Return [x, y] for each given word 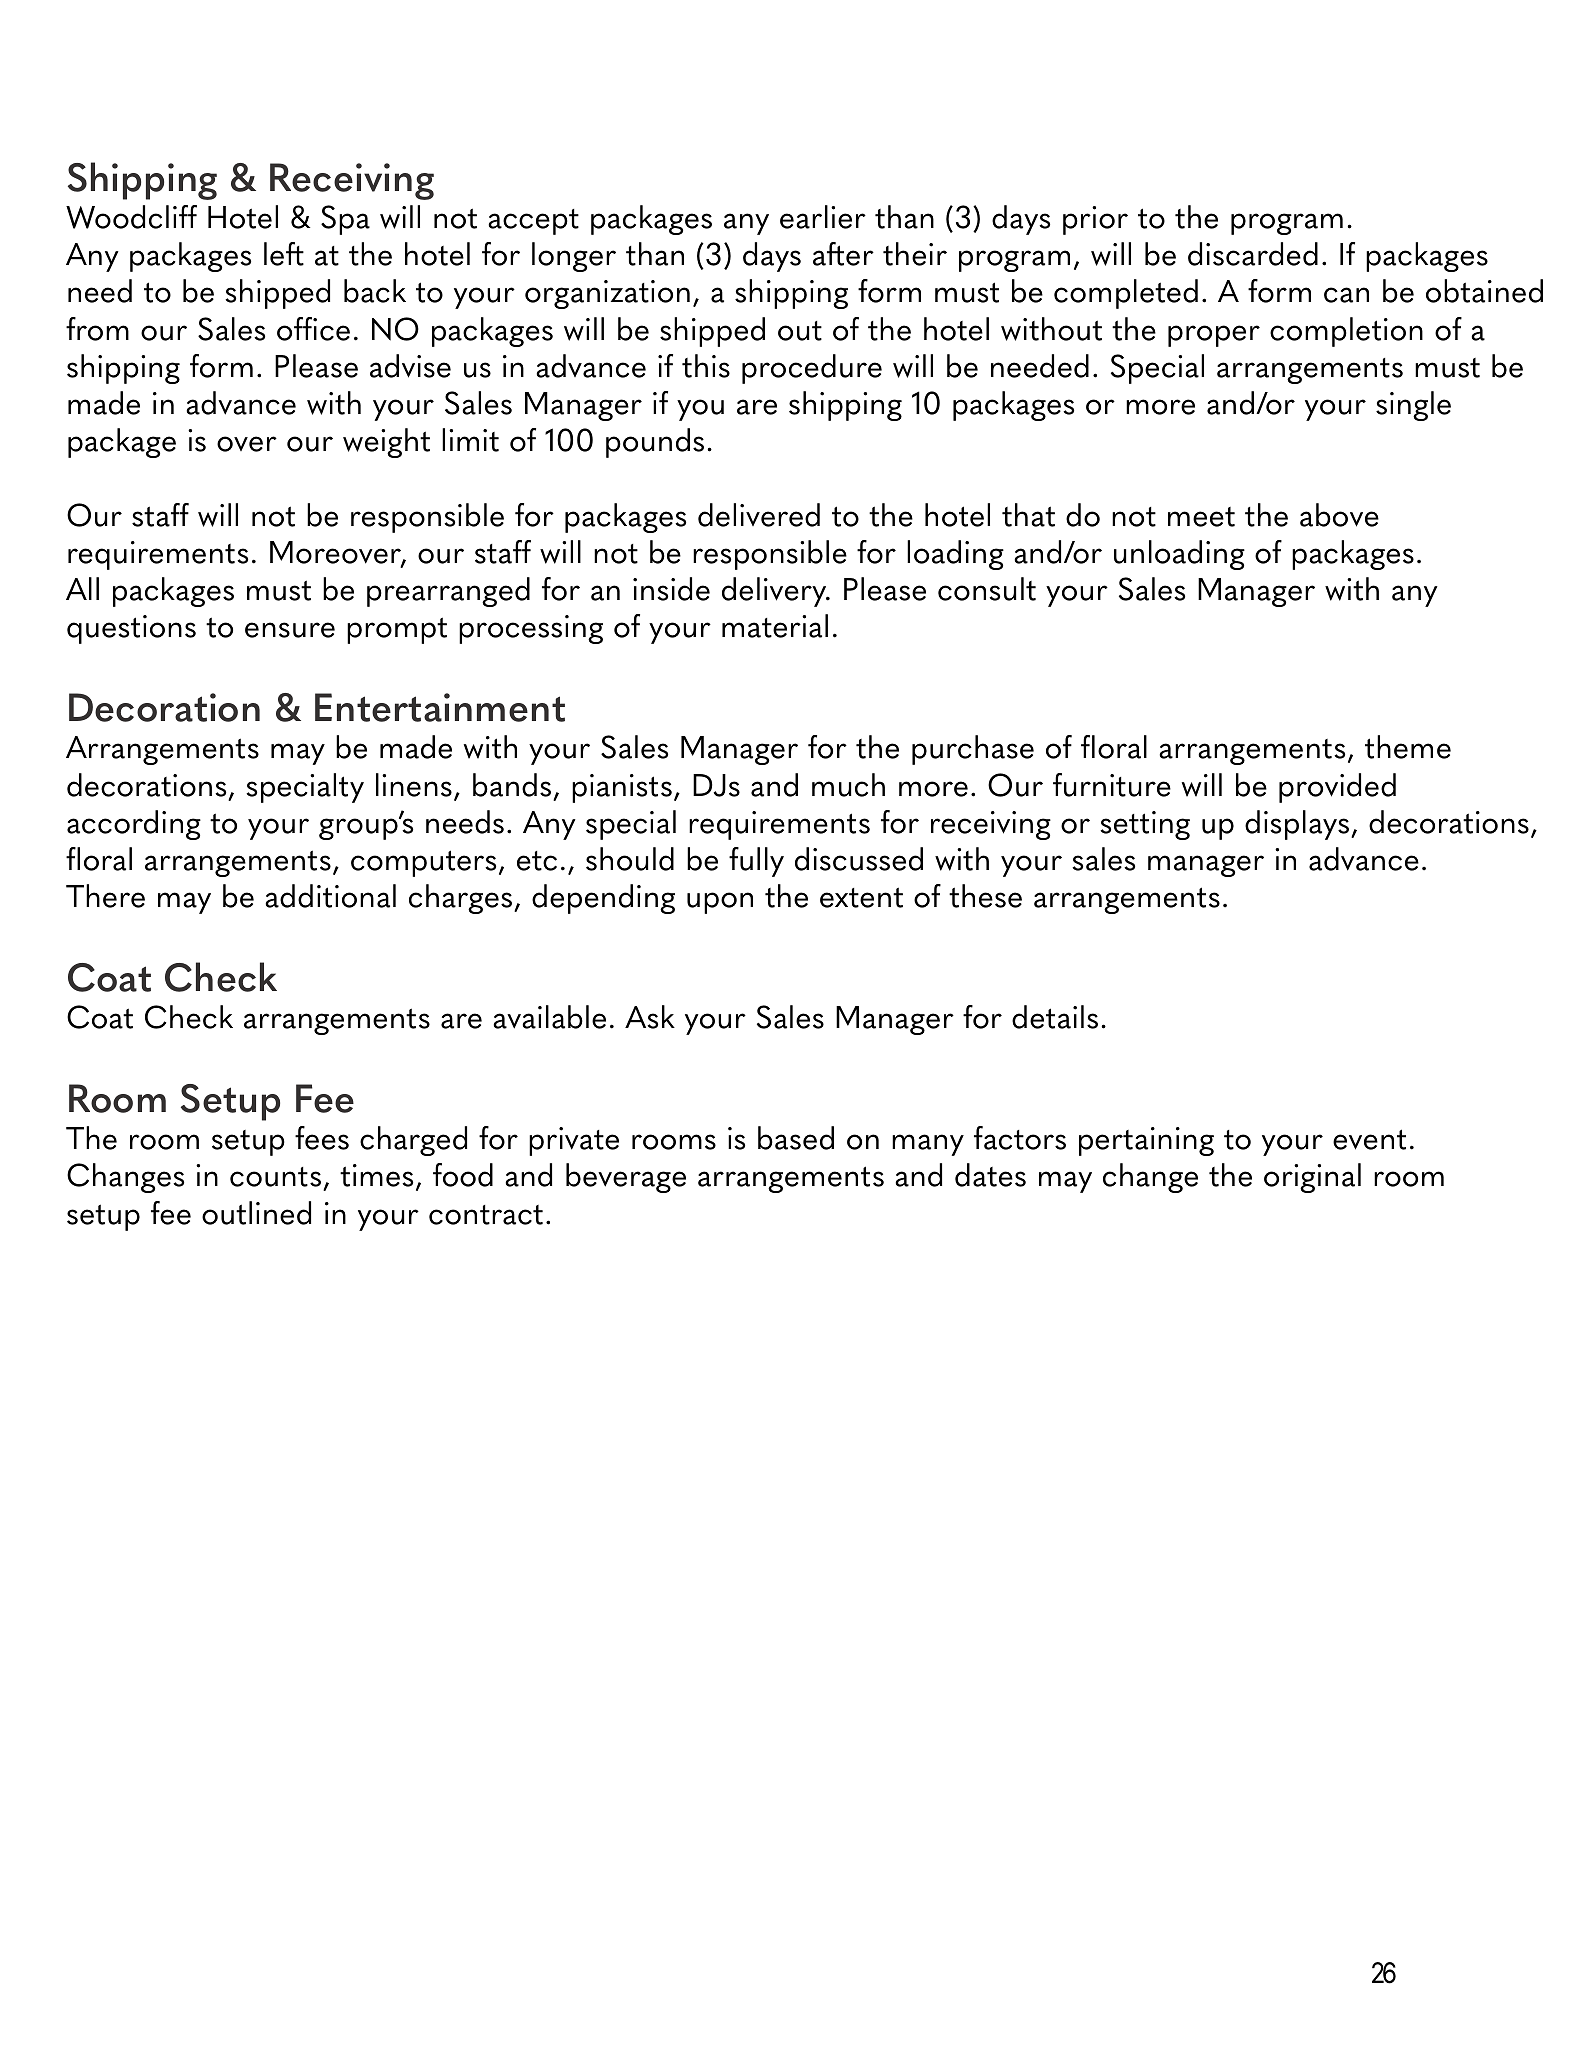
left [284, 254]
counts [277, 1178]
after [843, 254]
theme [1408, 747]
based [796, 1138]
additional [330, 896]
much [848, 785]
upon [720, 903]
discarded [1253, 254]
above [1339, 515]
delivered [759, 515]
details [1055, 1017]
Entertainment [440, 707]
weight [386, 443]
